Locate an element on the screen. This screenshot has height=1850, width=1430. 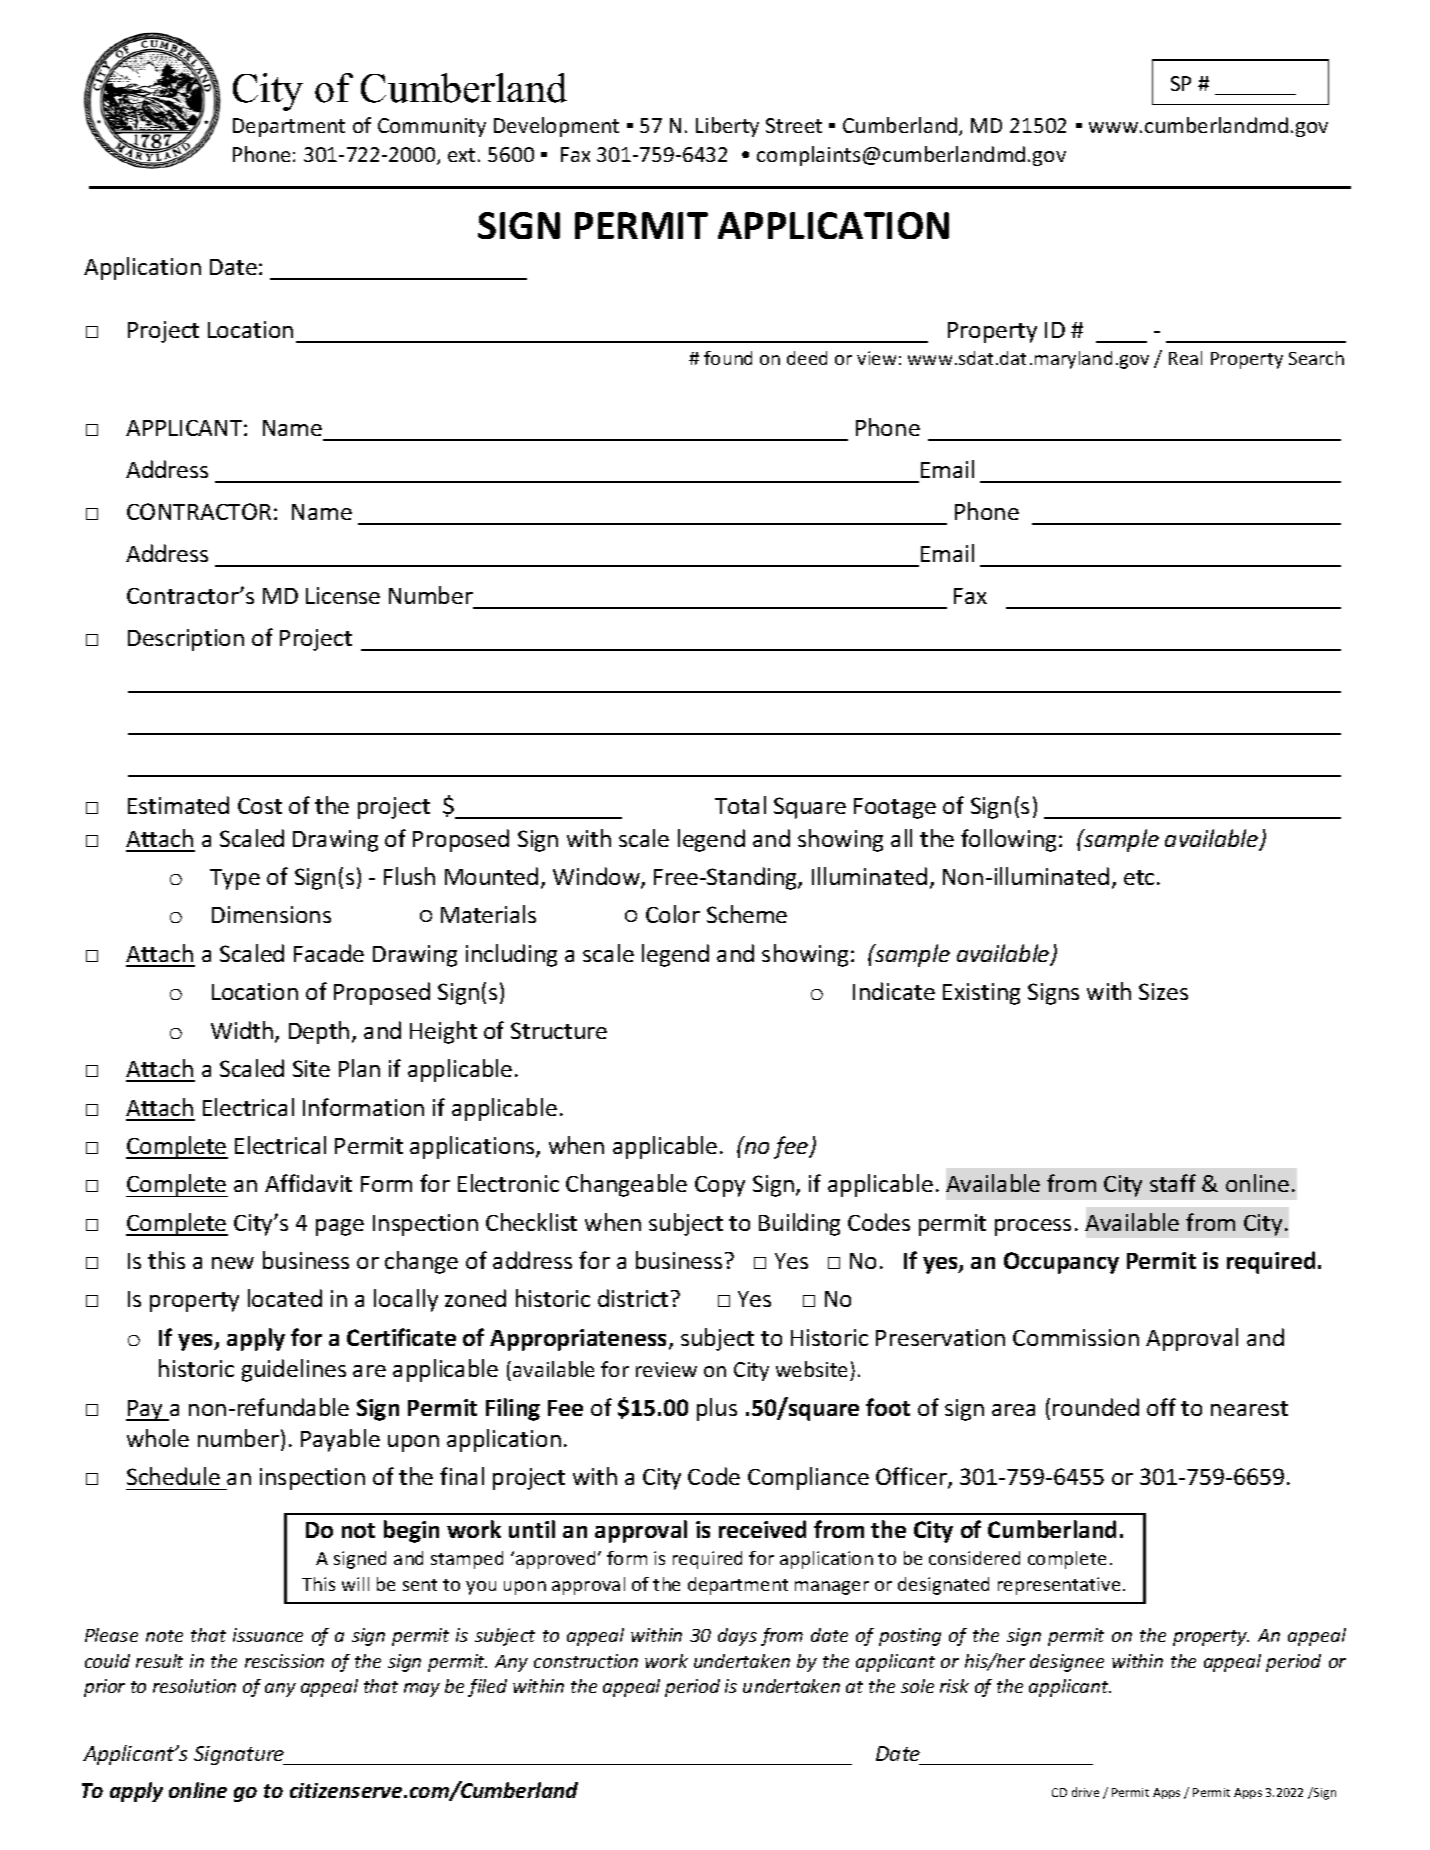
days is located at coordinates (737, 1637).
